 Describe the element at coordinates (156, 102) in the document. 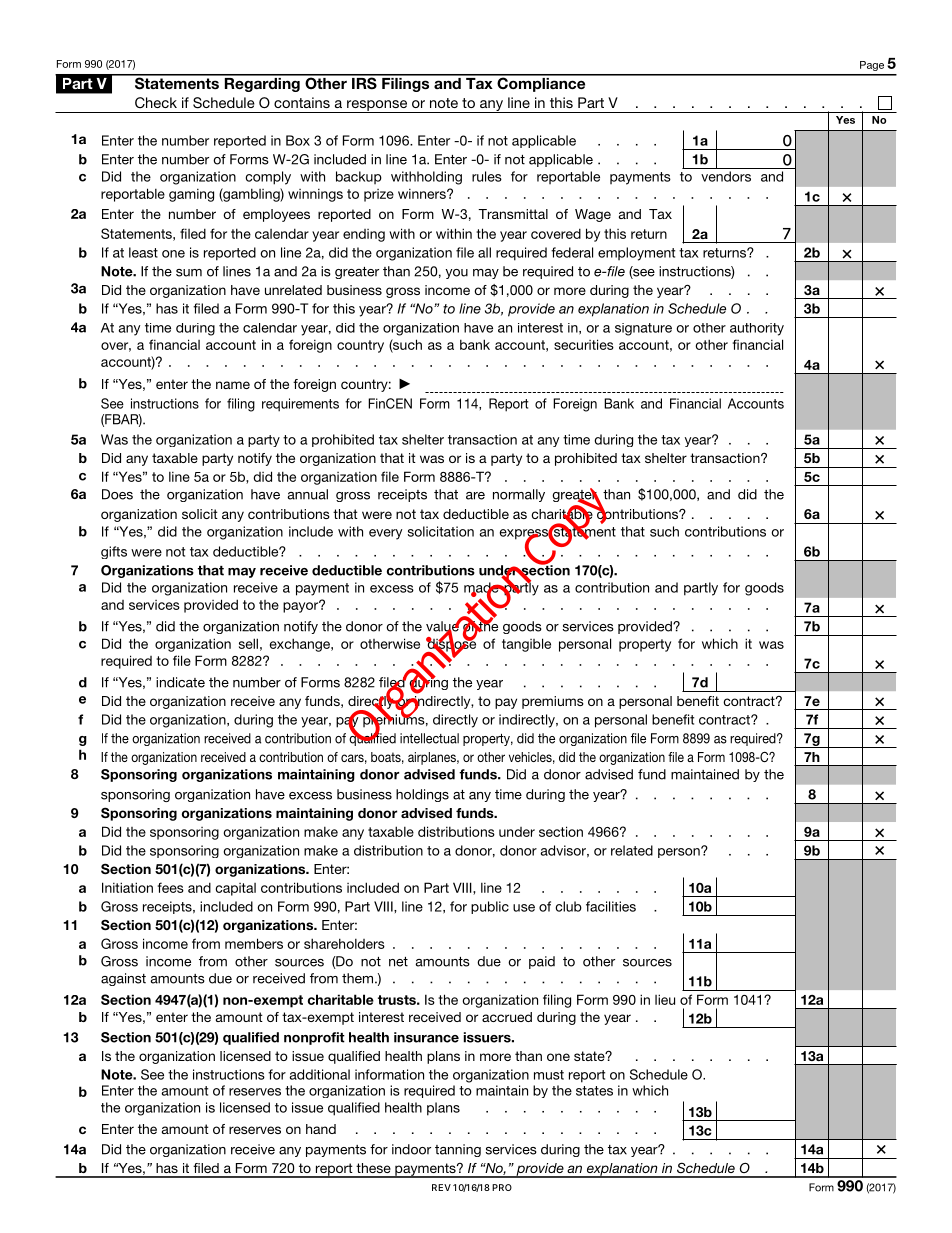

I see `Check` at that location.
